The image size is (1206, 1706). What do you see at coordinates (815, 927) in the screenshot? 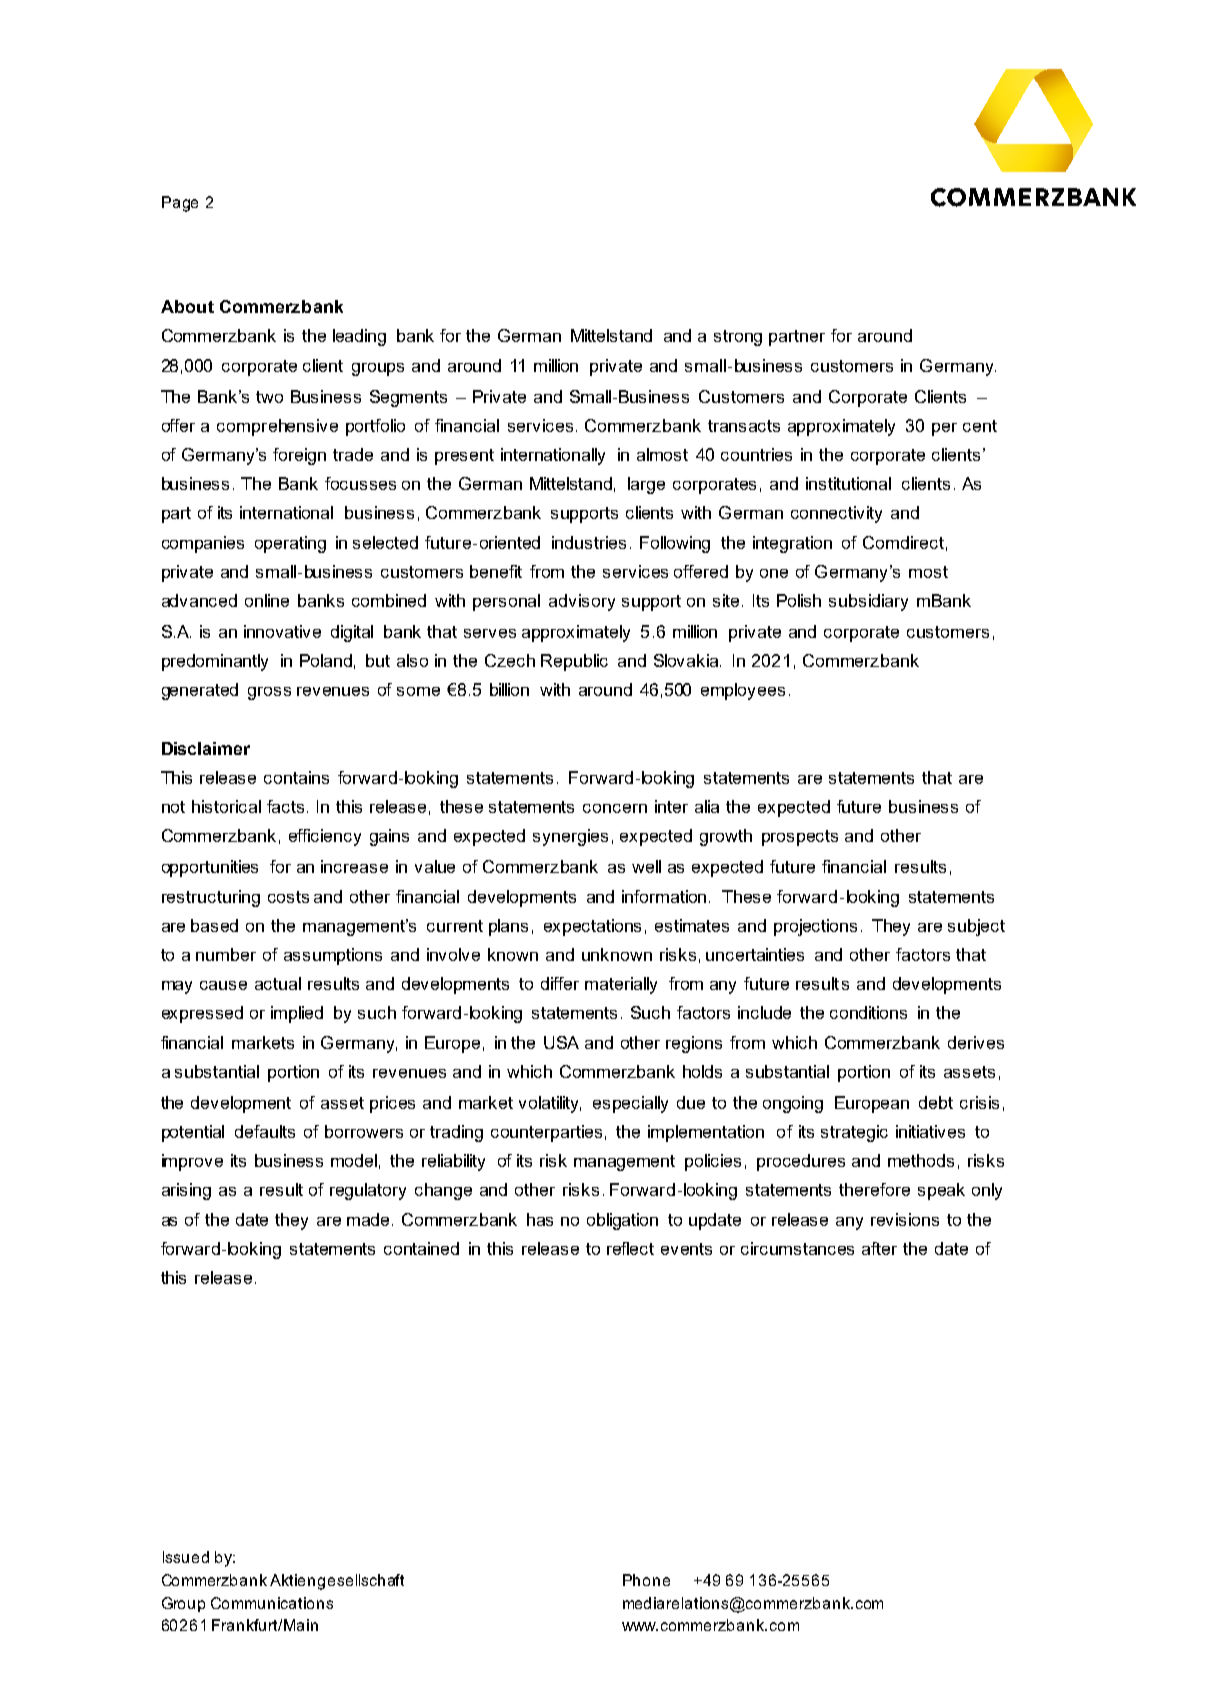
I see `projections` at bounding box center [815, 927].
